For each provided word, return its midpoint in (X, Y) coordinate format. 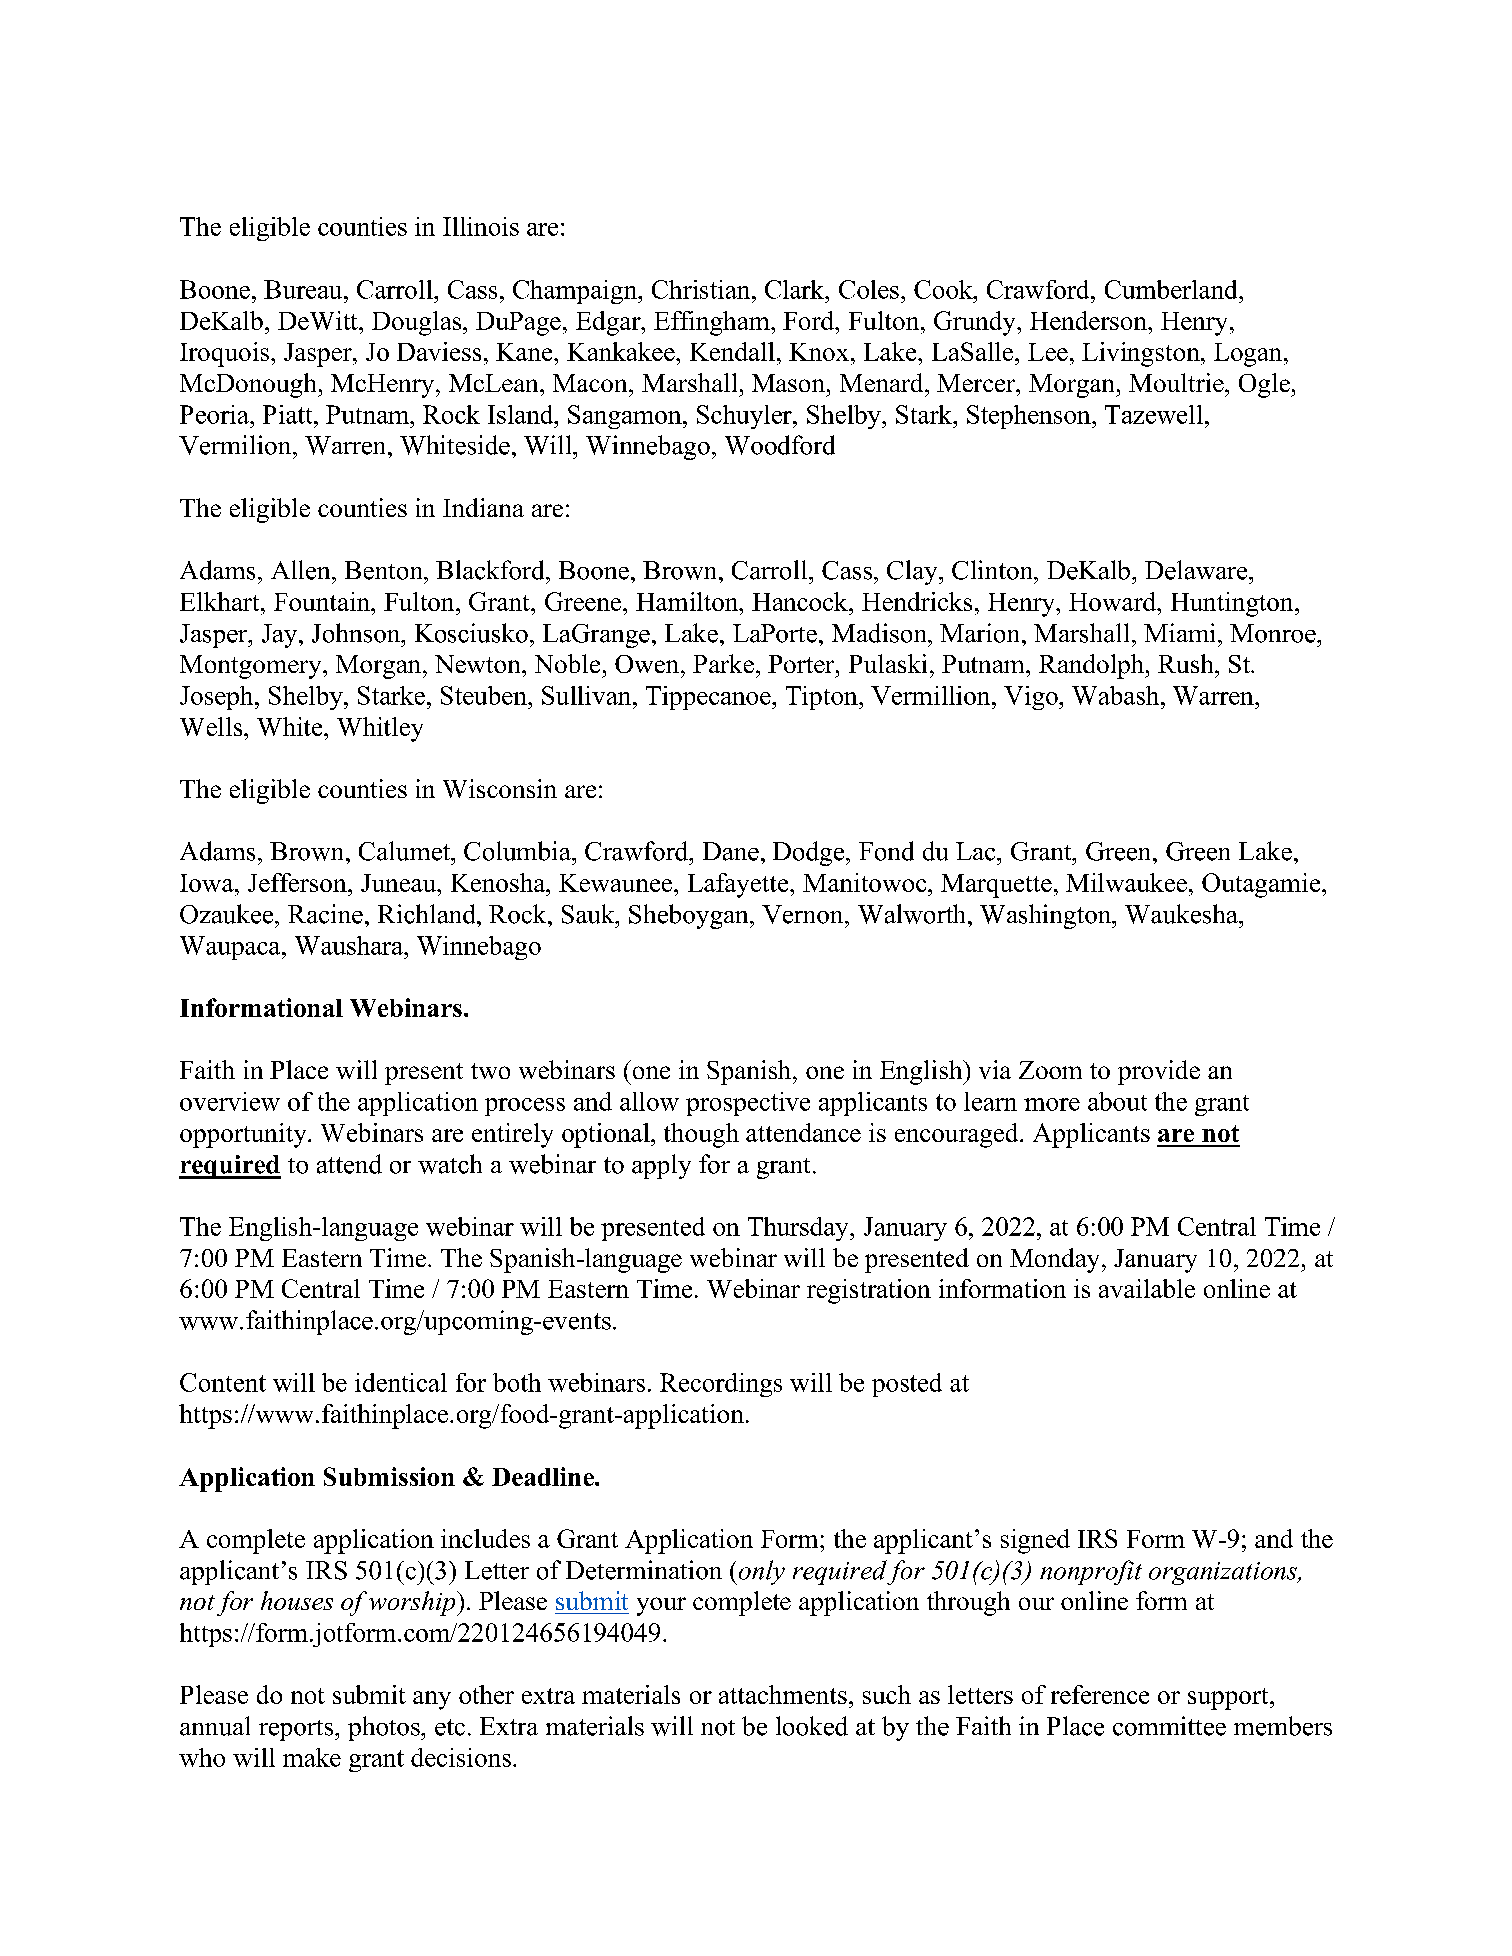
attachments (783, 1694)
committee (1169, 1726)
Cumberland (1172, 289)
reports (297, 1730)
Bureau (304, 289)
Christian (702, 289)
